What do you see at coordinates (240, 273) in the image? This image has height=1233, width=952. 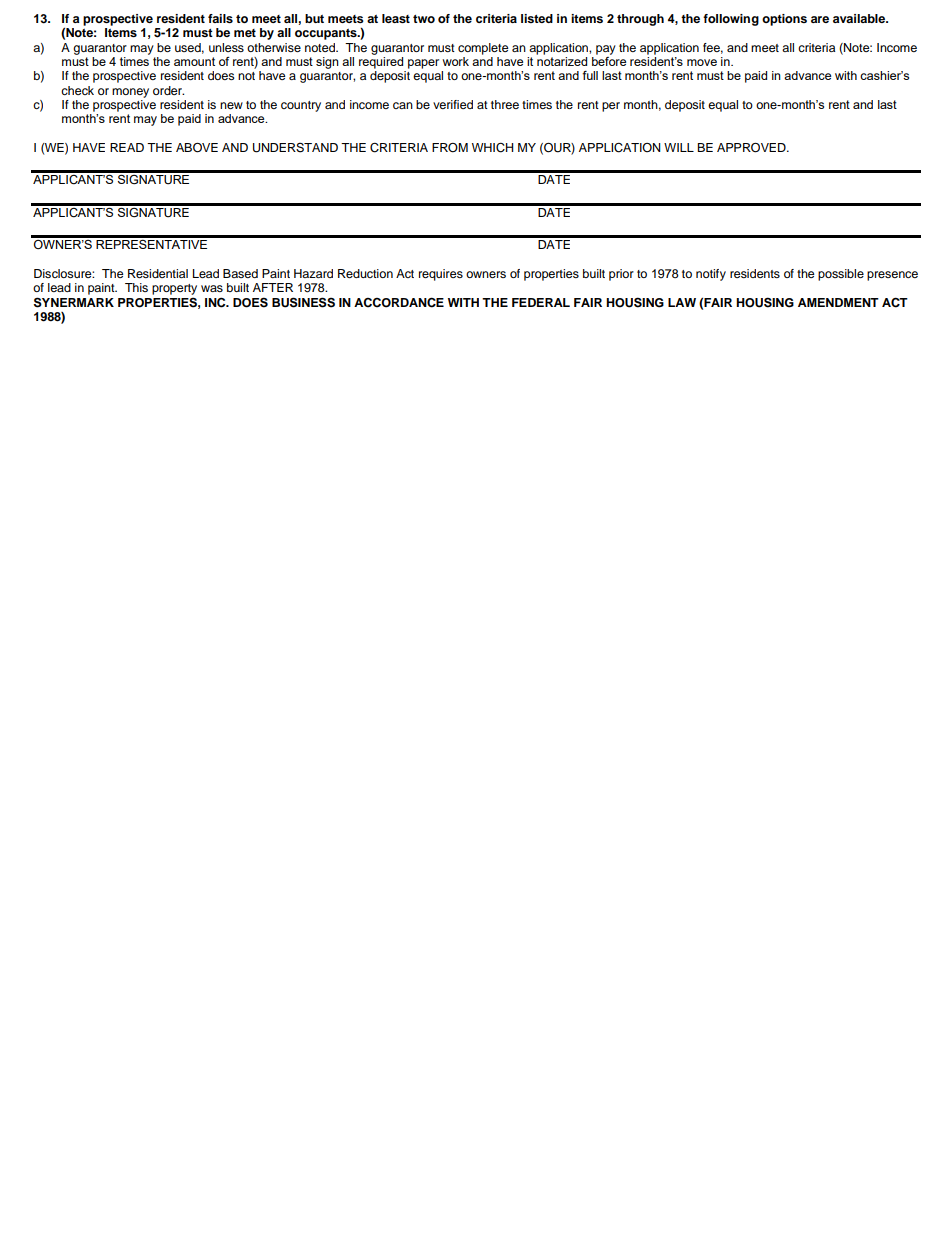 I see `Based` at bounding box center [240, 273].
